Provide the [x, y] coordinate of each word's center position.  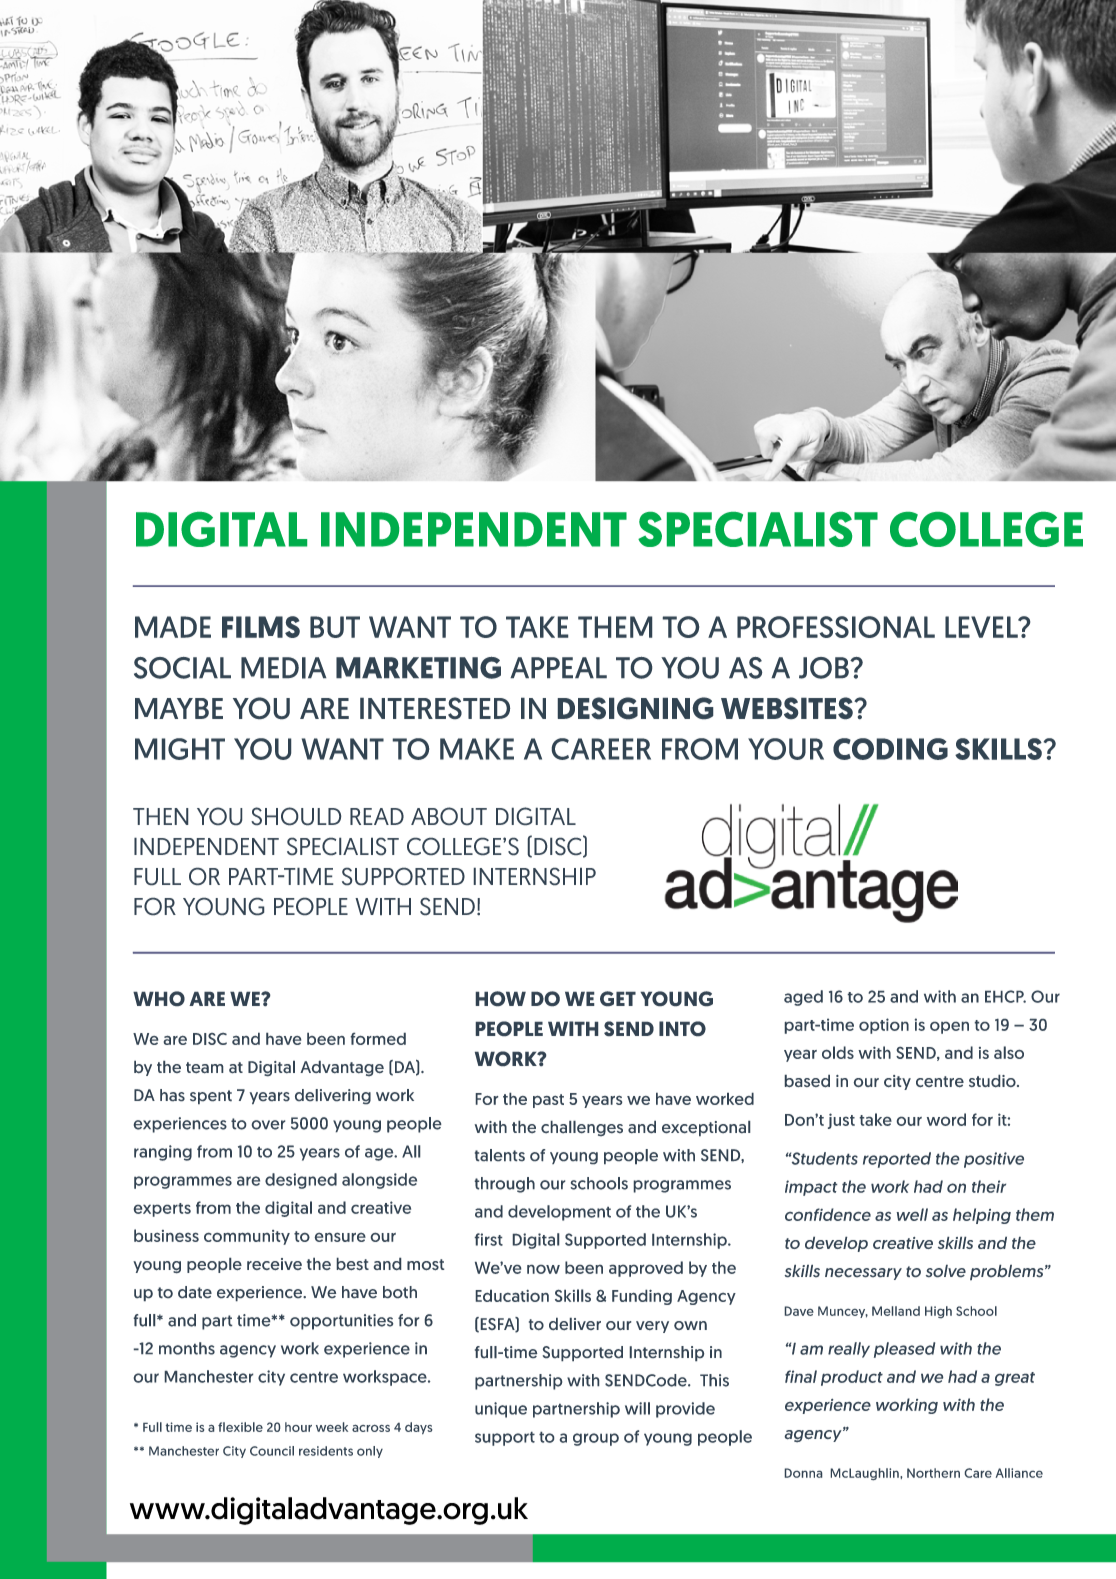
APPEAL [558, 667]
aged [803, 998]
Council [272, 1451]
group [596, 1439]
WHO [159, 998]
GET [618, 998]
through [505, 1185]
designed [301, 1181]
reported [897, 1160]
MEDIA [283, 668]
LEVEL [982, 627]
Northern [933, 1473]
